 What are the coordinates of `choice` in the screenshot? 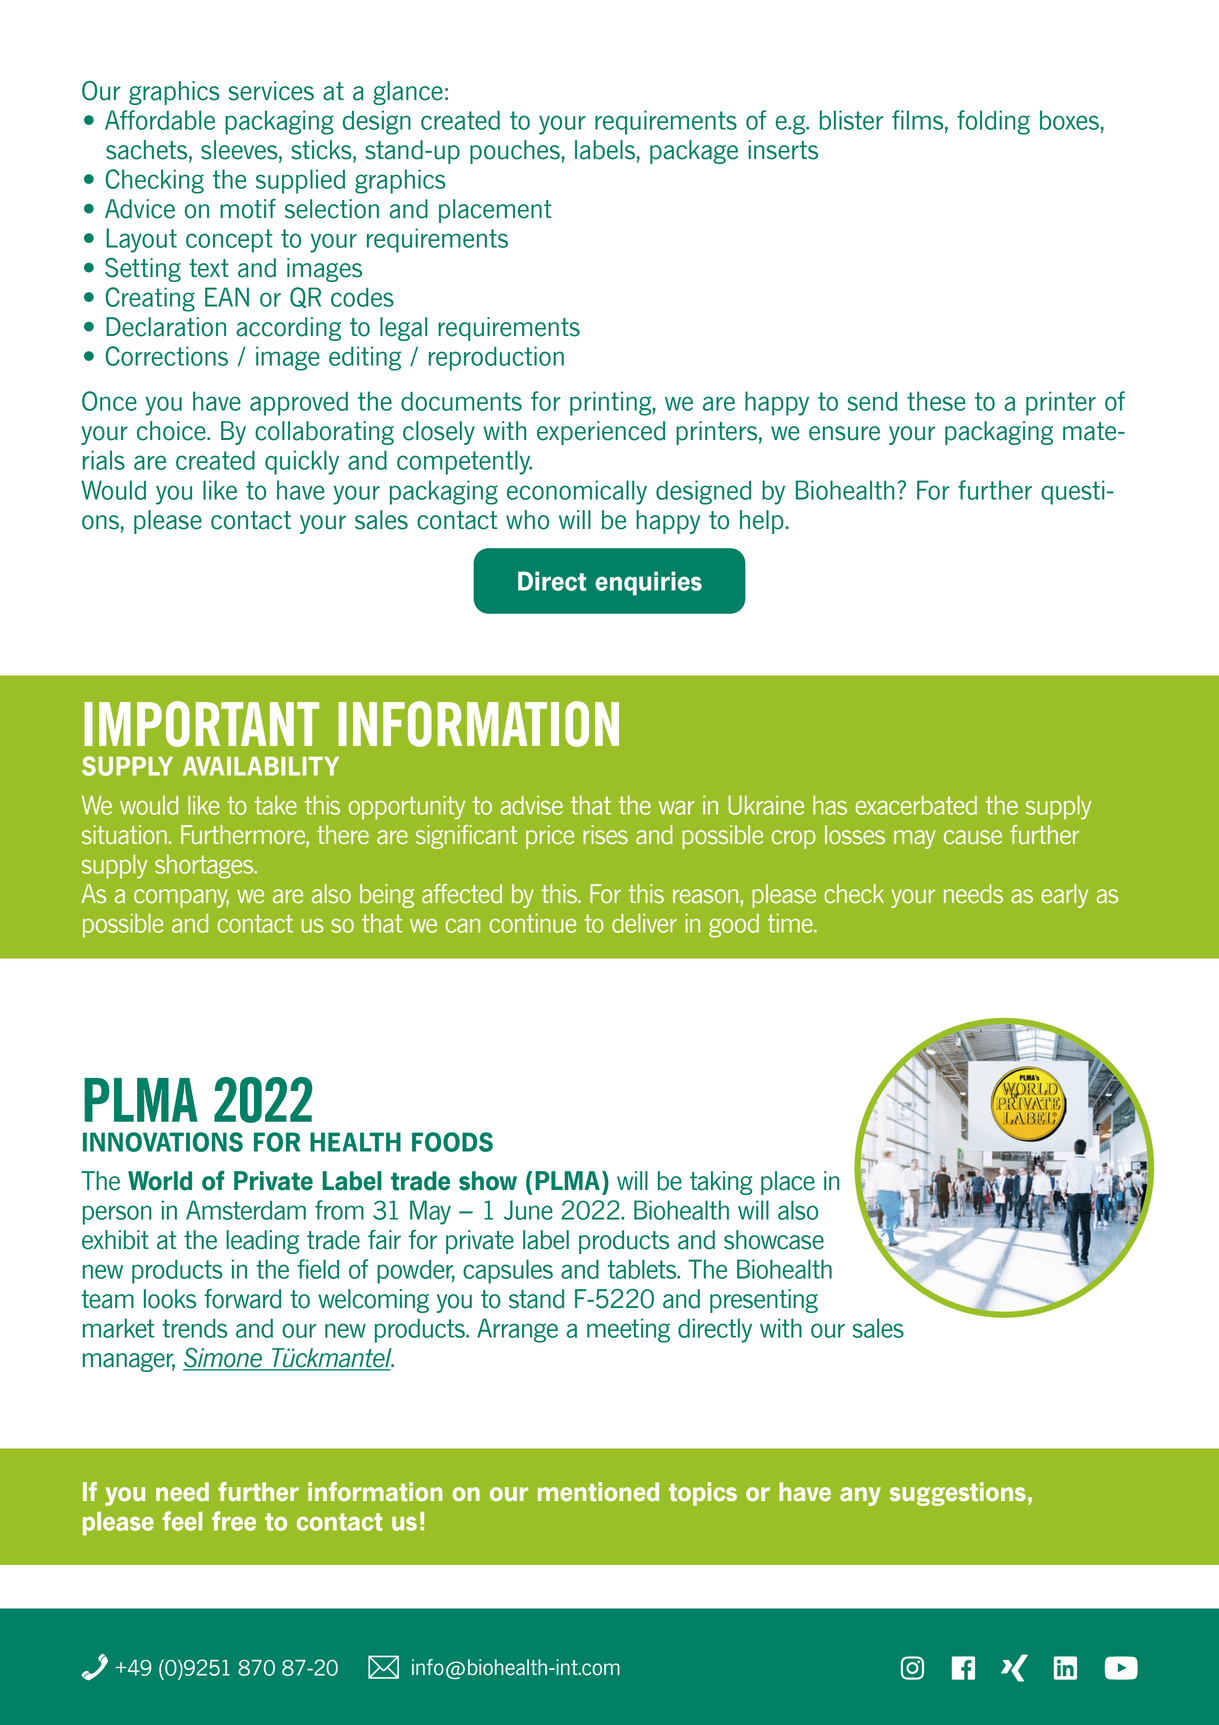 It's located at (172, 431).
